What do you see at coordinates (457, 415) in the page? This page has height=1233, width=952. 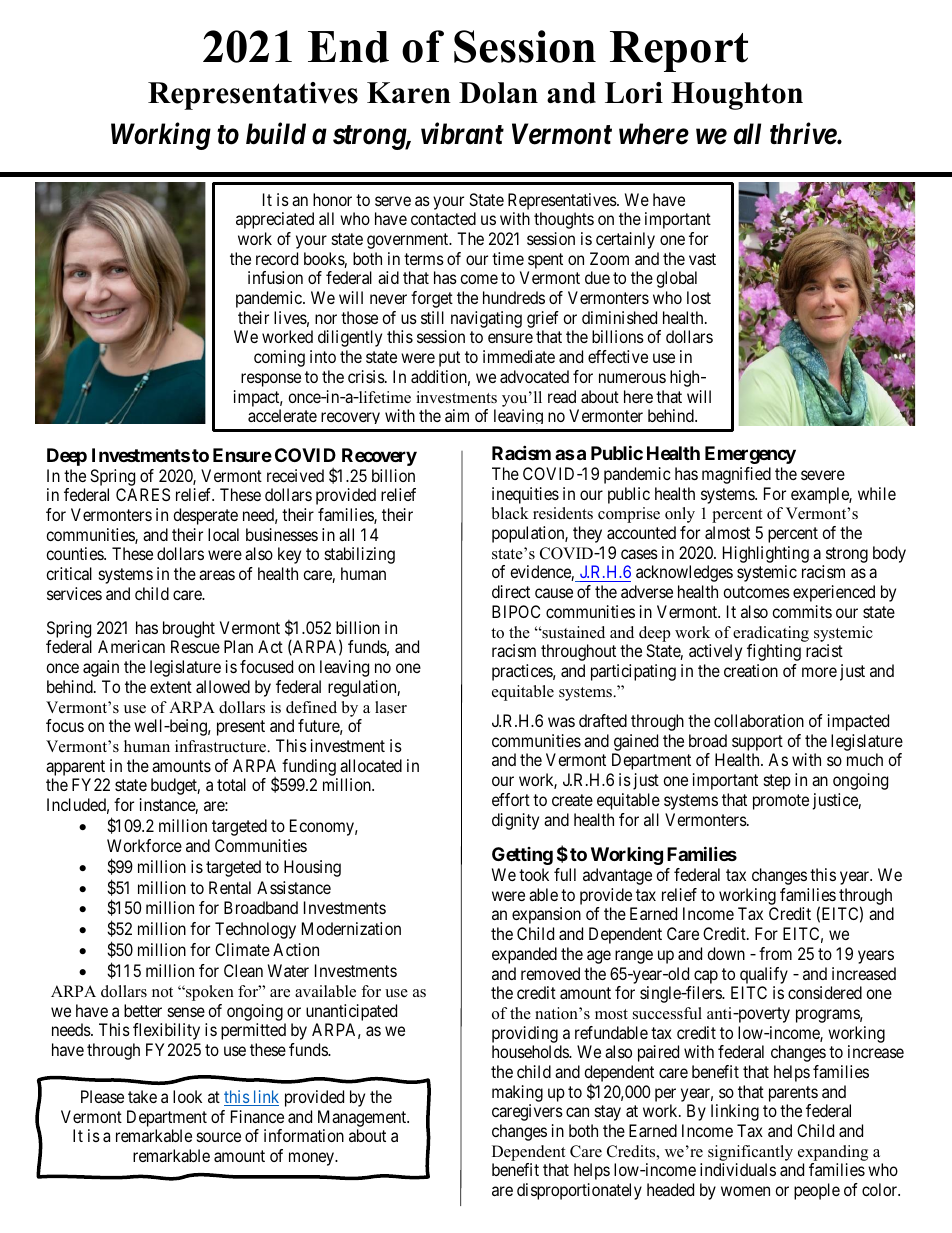 I see `aim` at bounding box center [457, 415].
